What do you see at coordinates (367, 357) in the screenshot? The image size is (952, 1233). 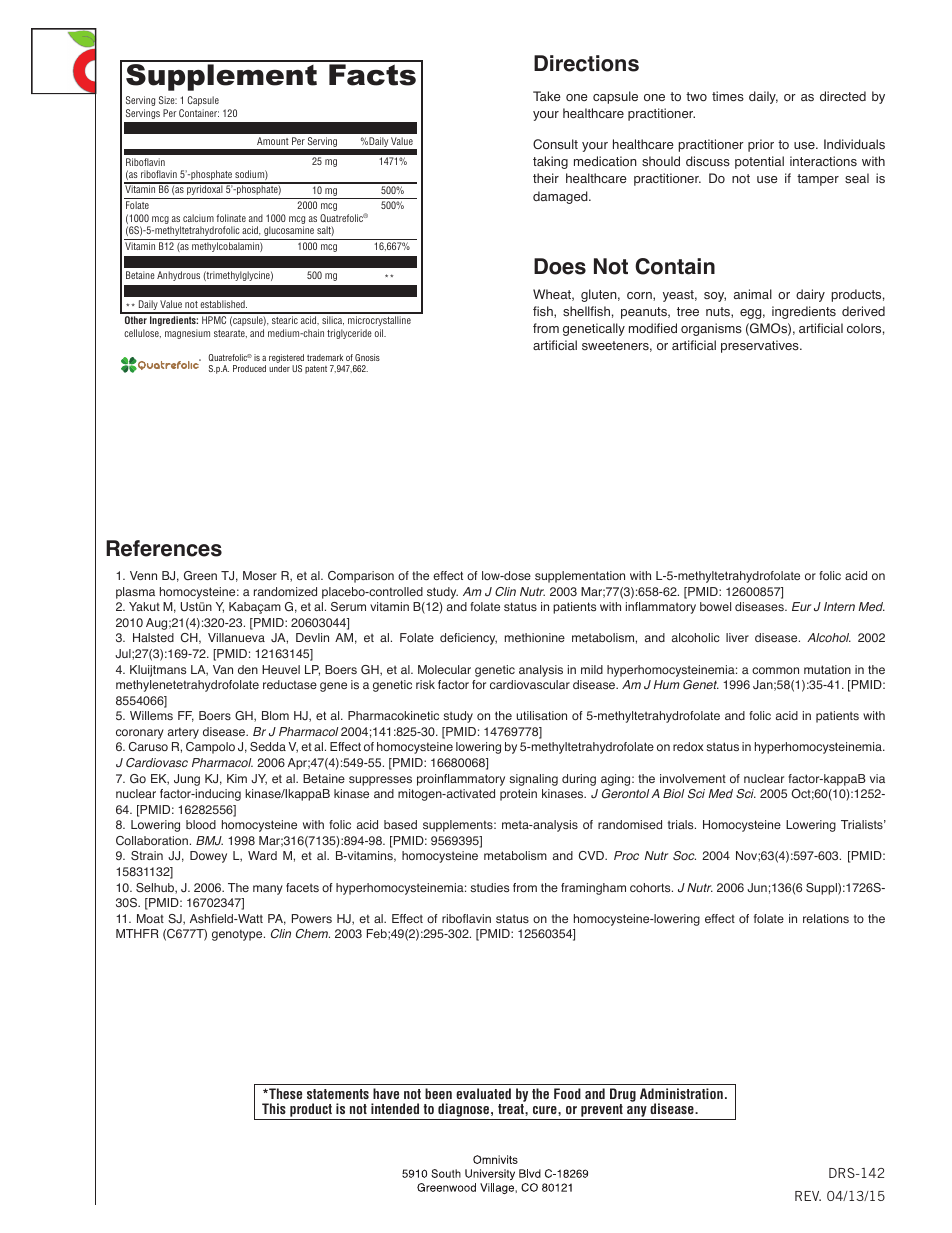 I see `Gnosis` at bounding box center [367, 357].
